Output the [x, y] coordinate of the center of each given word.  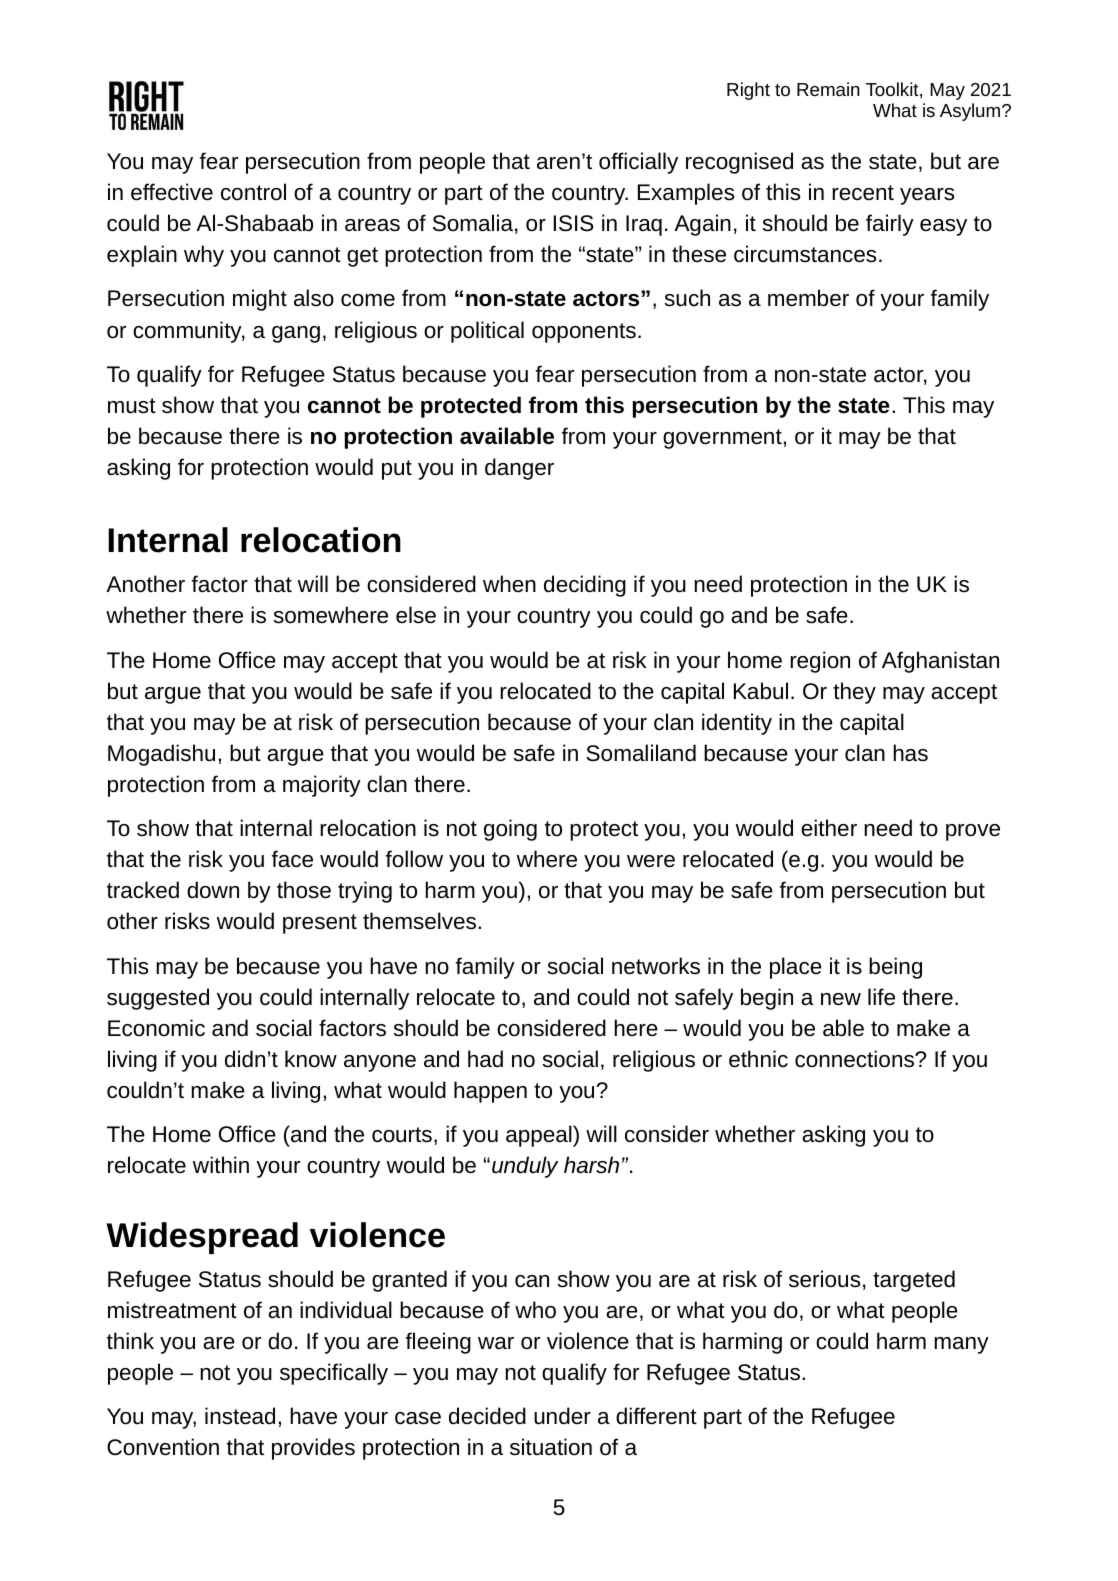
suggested [158, 999]
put [397, 470]
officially [638, 163]
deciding [585, 586]
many [961, 1345]
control [253, 192]
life [881, 996]
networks [656, 966]
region [820, 662]
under [562, 1416]
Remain [828, 89]
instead [240, 1416]
